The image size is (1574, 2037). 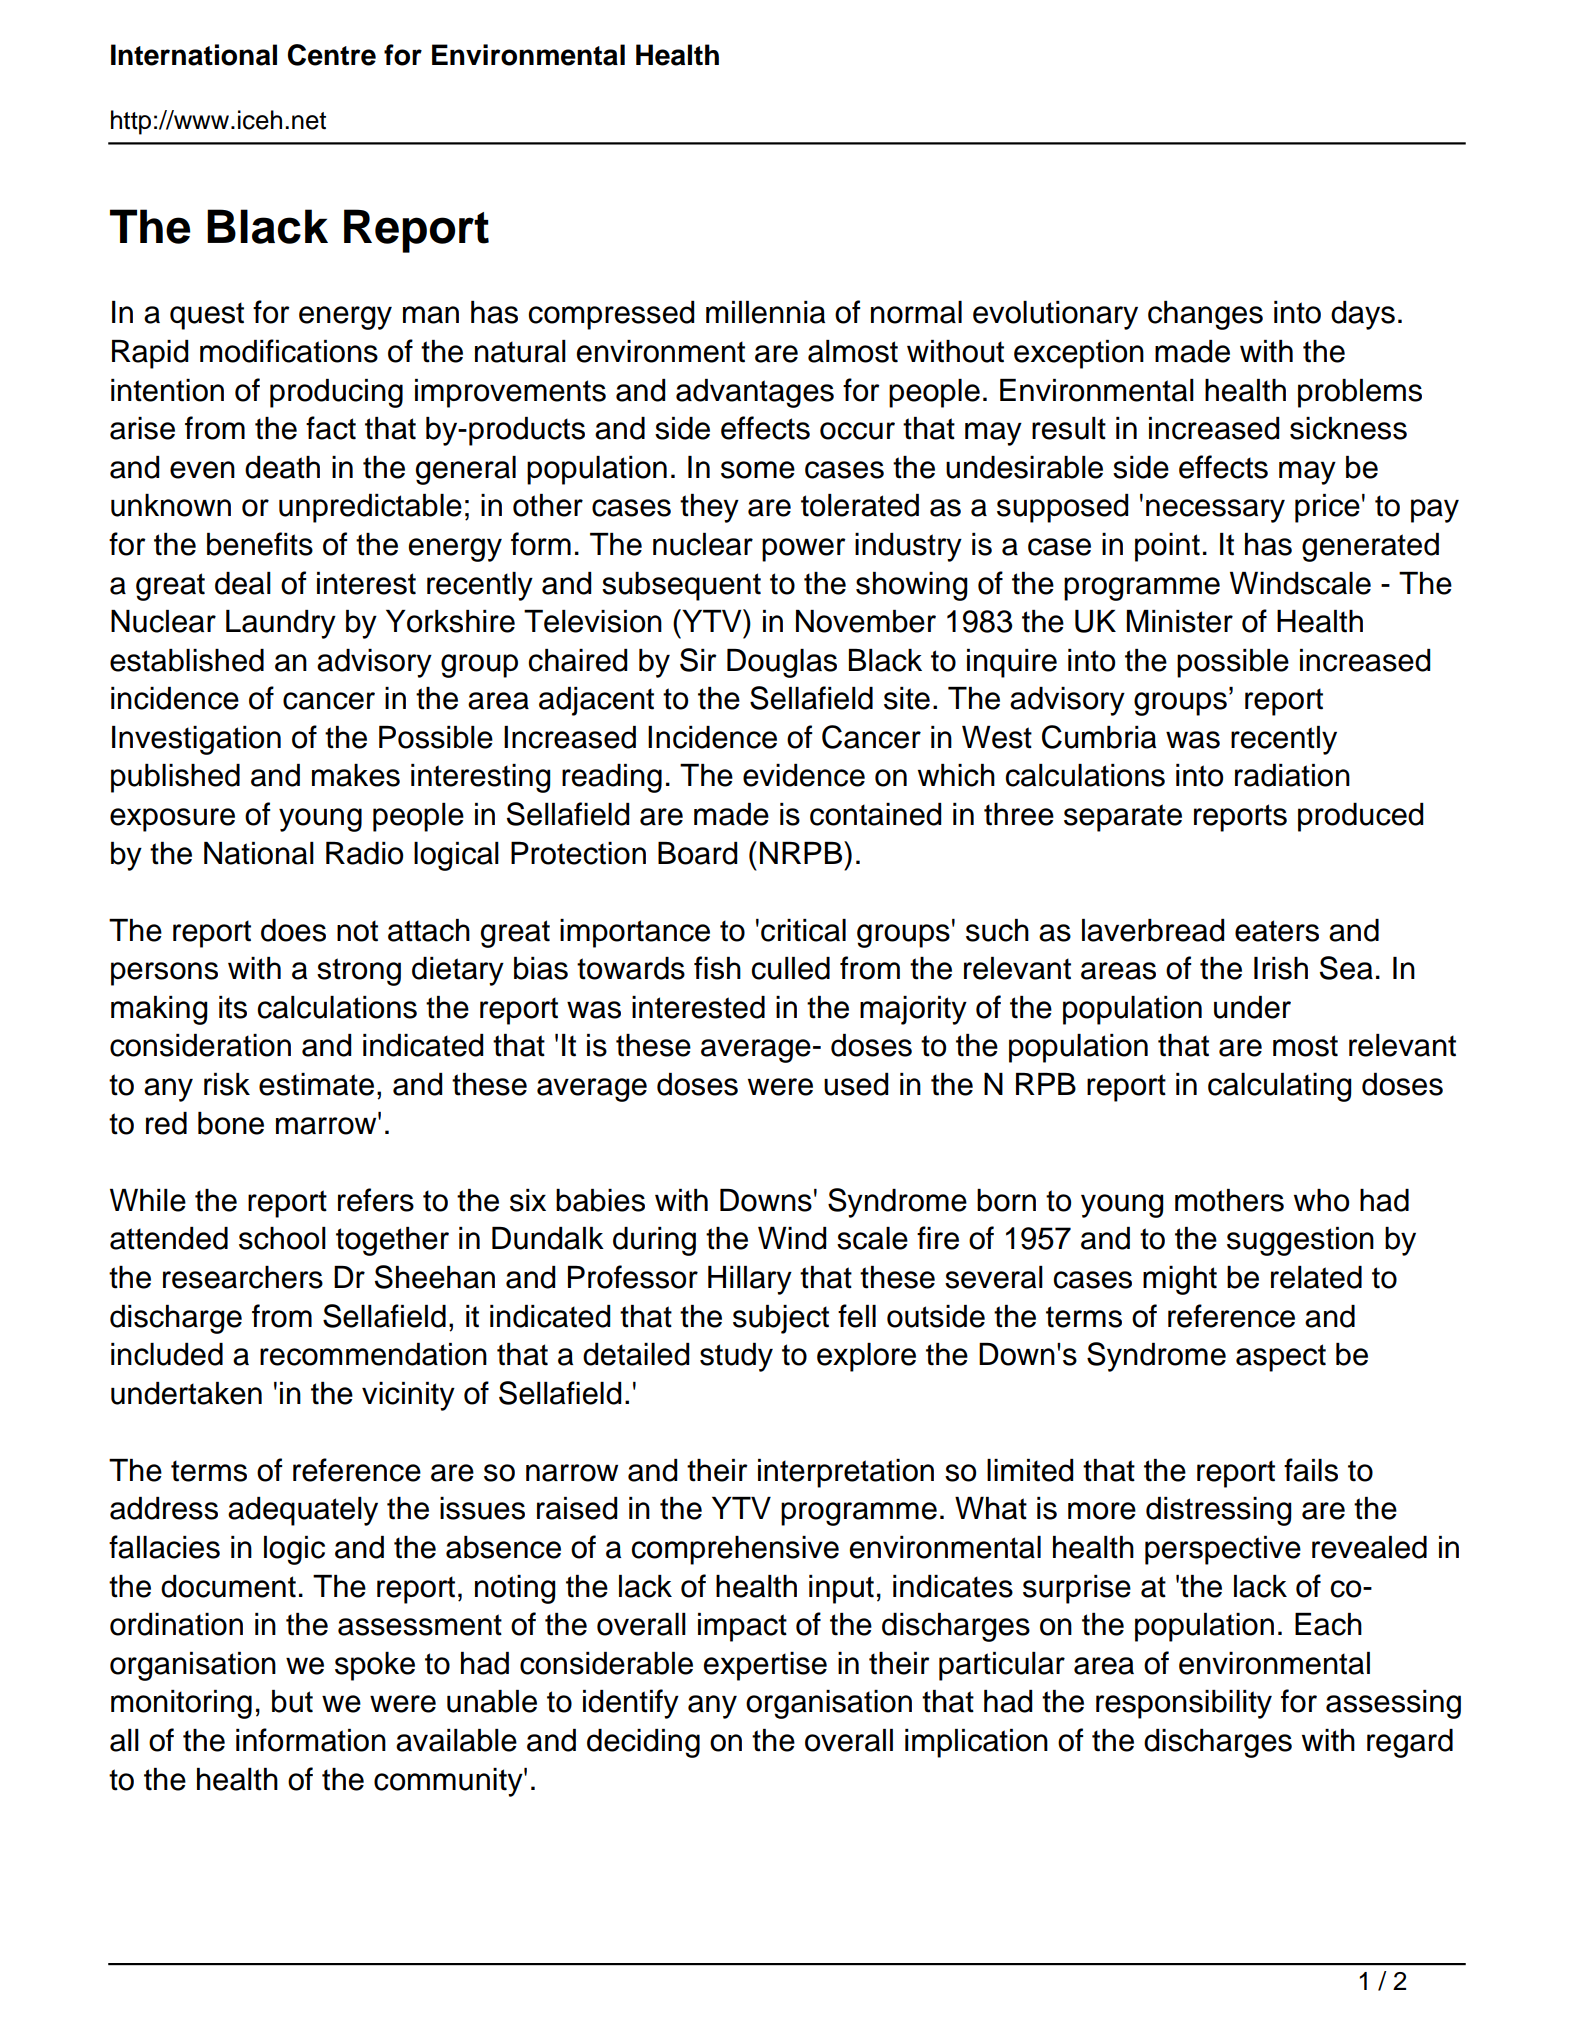 What do you see at coordinates (765, 1666) in the screenshot?
I see `expertise` at bounding box center [765, 1666].
